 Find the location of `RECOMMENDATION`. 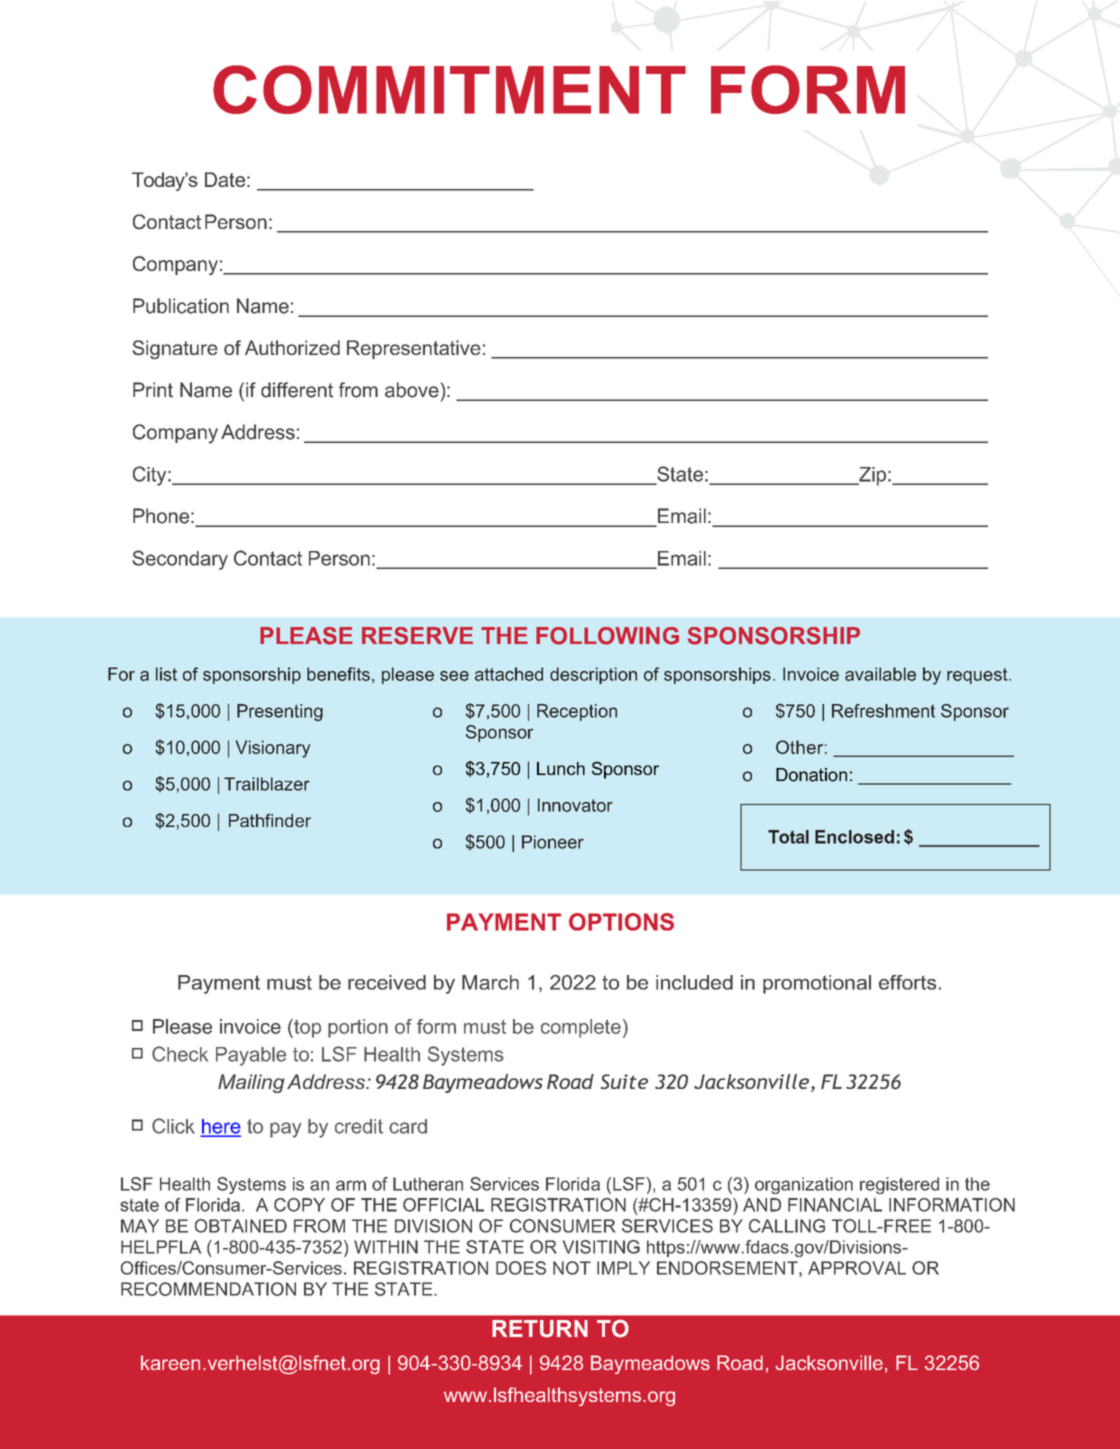

RECOMMENDATION is located at coordinates (208, 1289).
